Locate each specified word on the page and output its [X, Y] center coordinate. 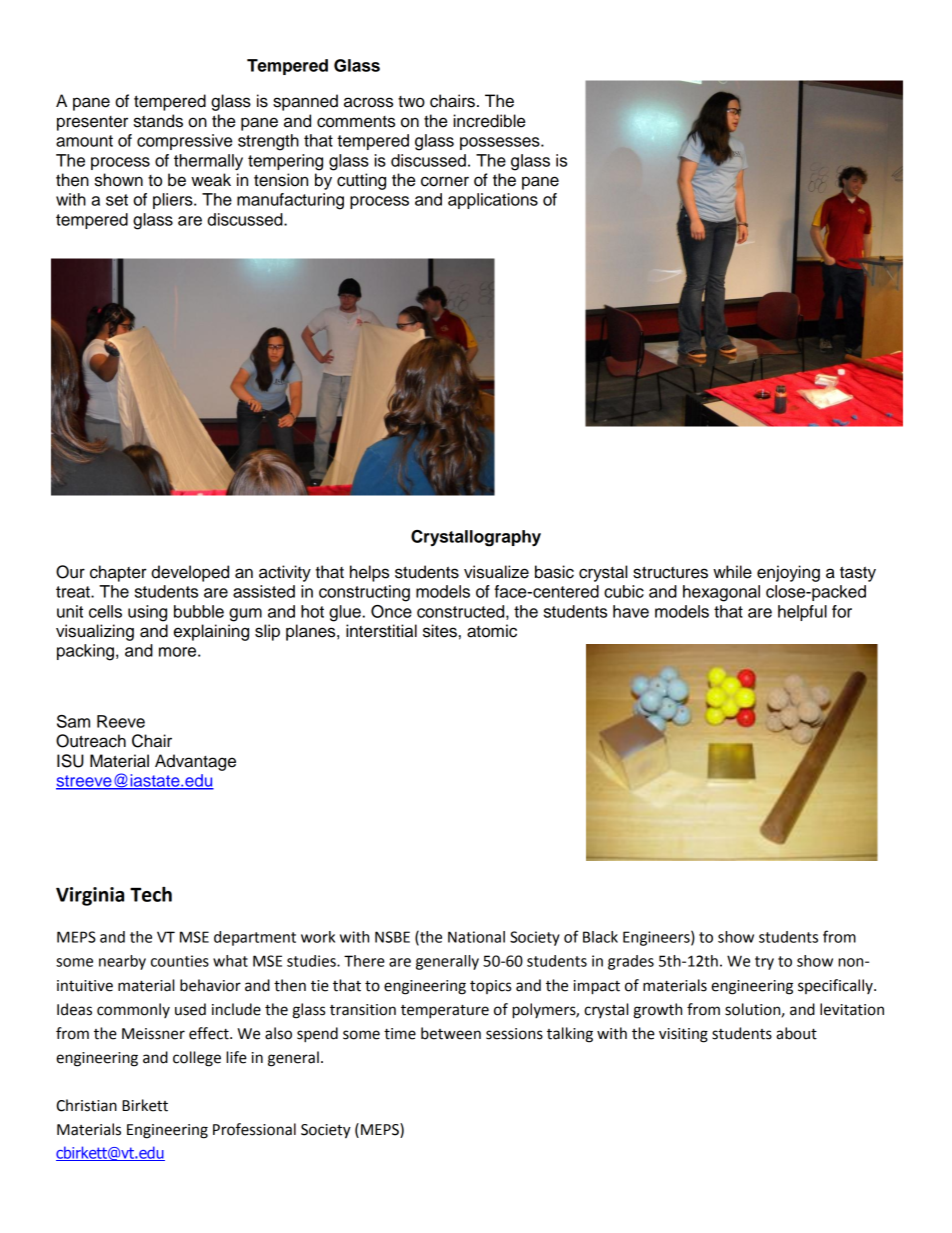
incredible [489, 121]
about [796, 1033]
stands [158, 121]
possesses [501, 143]
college [197, 1059]
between [451, 1033]
